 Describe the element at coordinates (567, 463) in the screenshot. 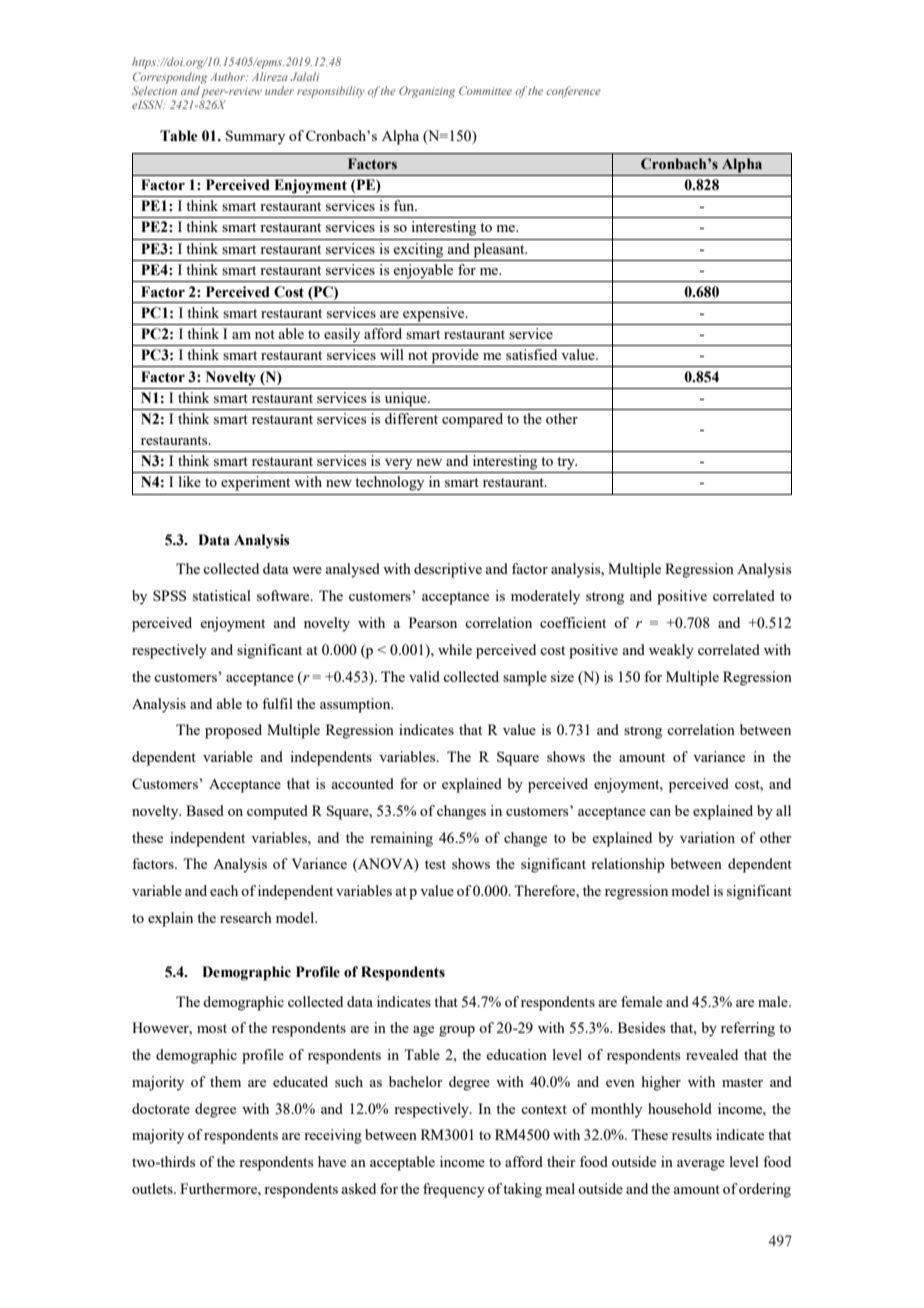

I see `try` at that location.
